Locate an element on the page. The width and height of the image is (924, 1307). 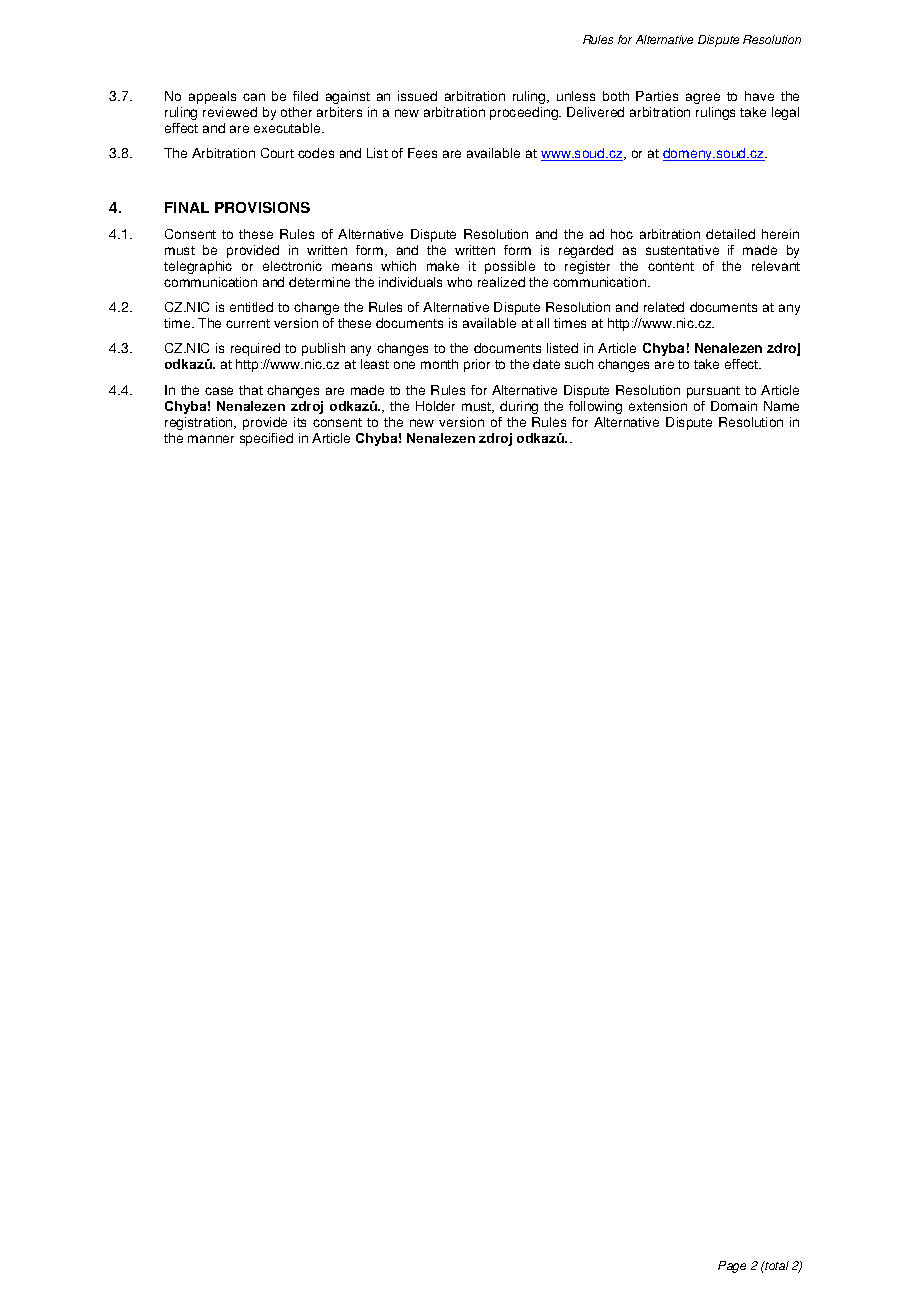
prior is located at coordinates (477, 365).
